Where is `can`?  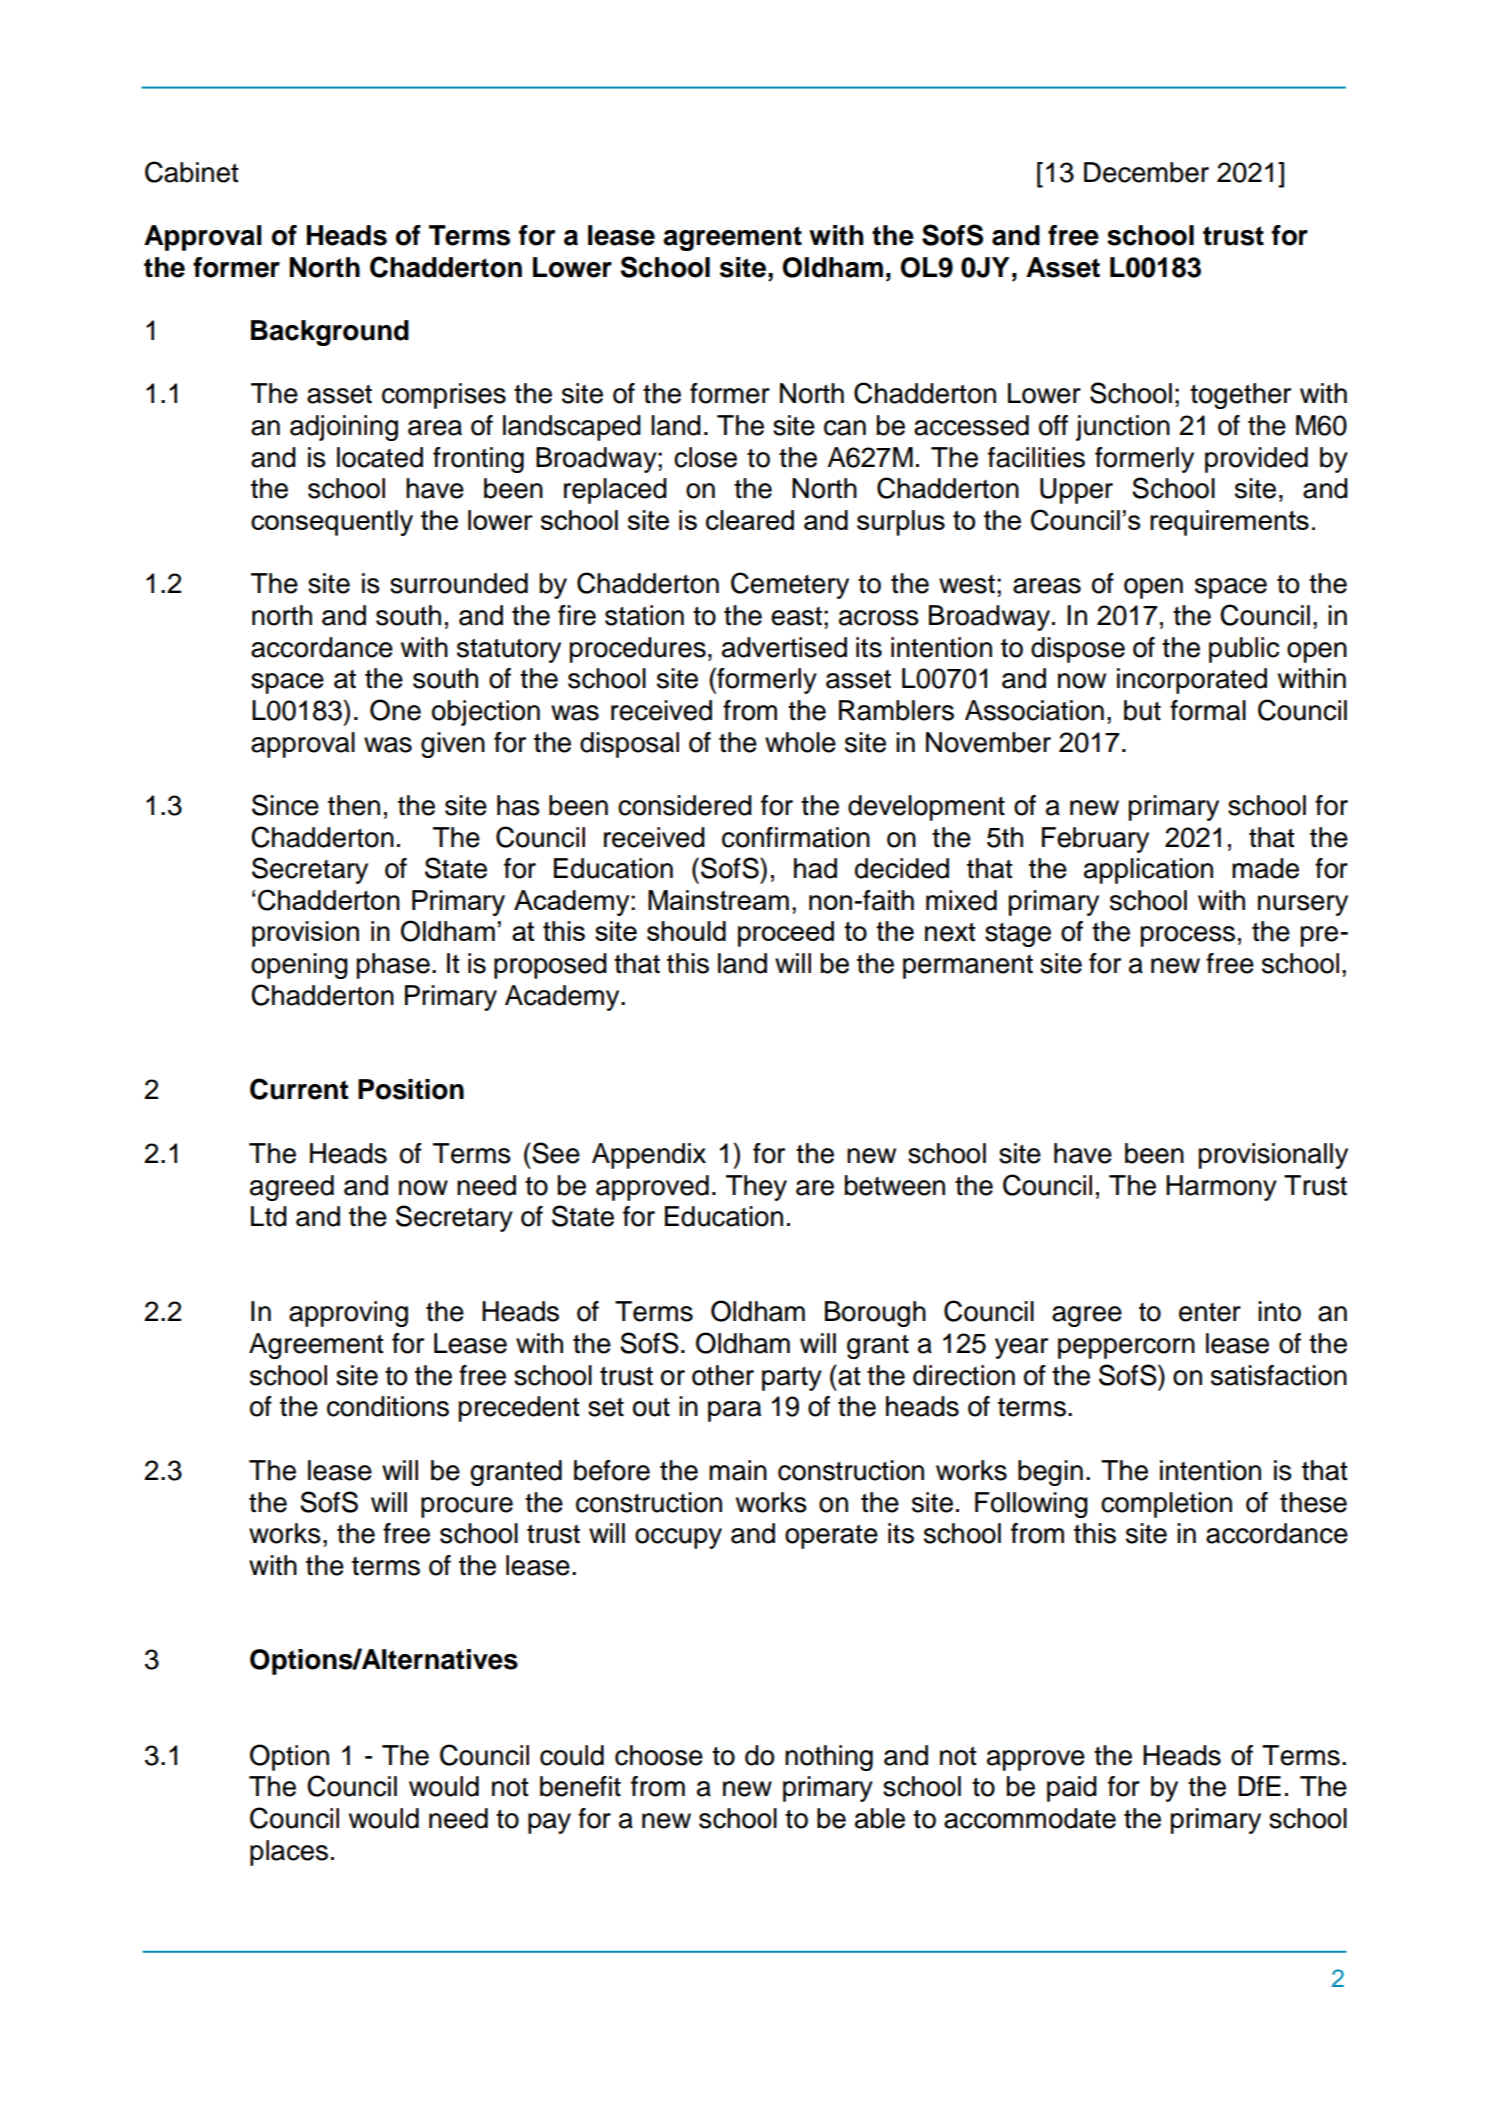
can is located at coordinates (845, 428).
